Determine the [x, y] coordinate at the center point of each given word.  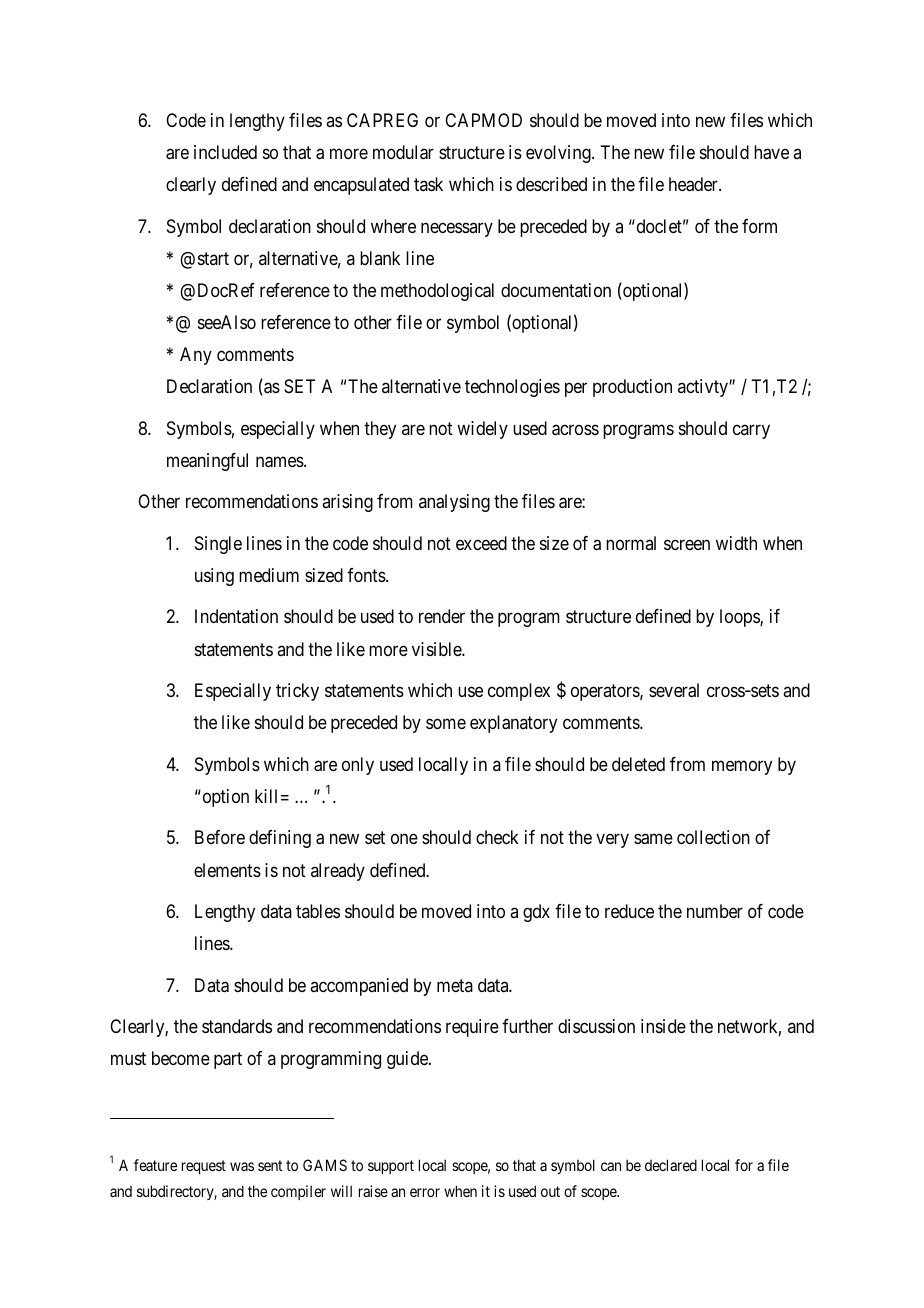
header [694, 184]
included [225, 152]
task [428, 184]
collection [713, 837]
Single [218, 545]
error [425, 1192]
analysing [454, 503]
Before [220, 837]
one [404, 839]
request [204, 1167]
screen [687, 544]
